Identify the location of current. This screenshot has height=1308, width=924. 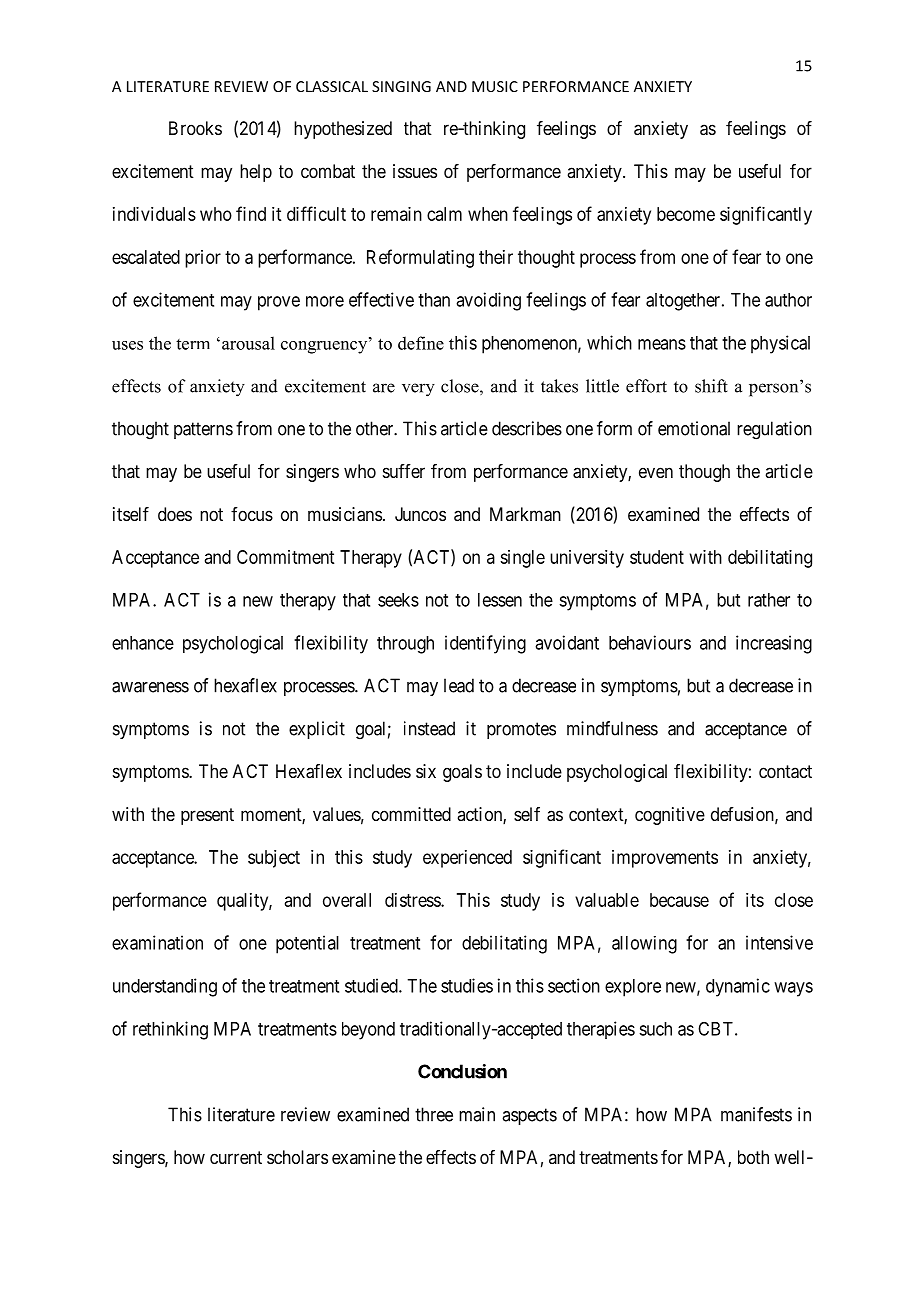
(236, 1157).
